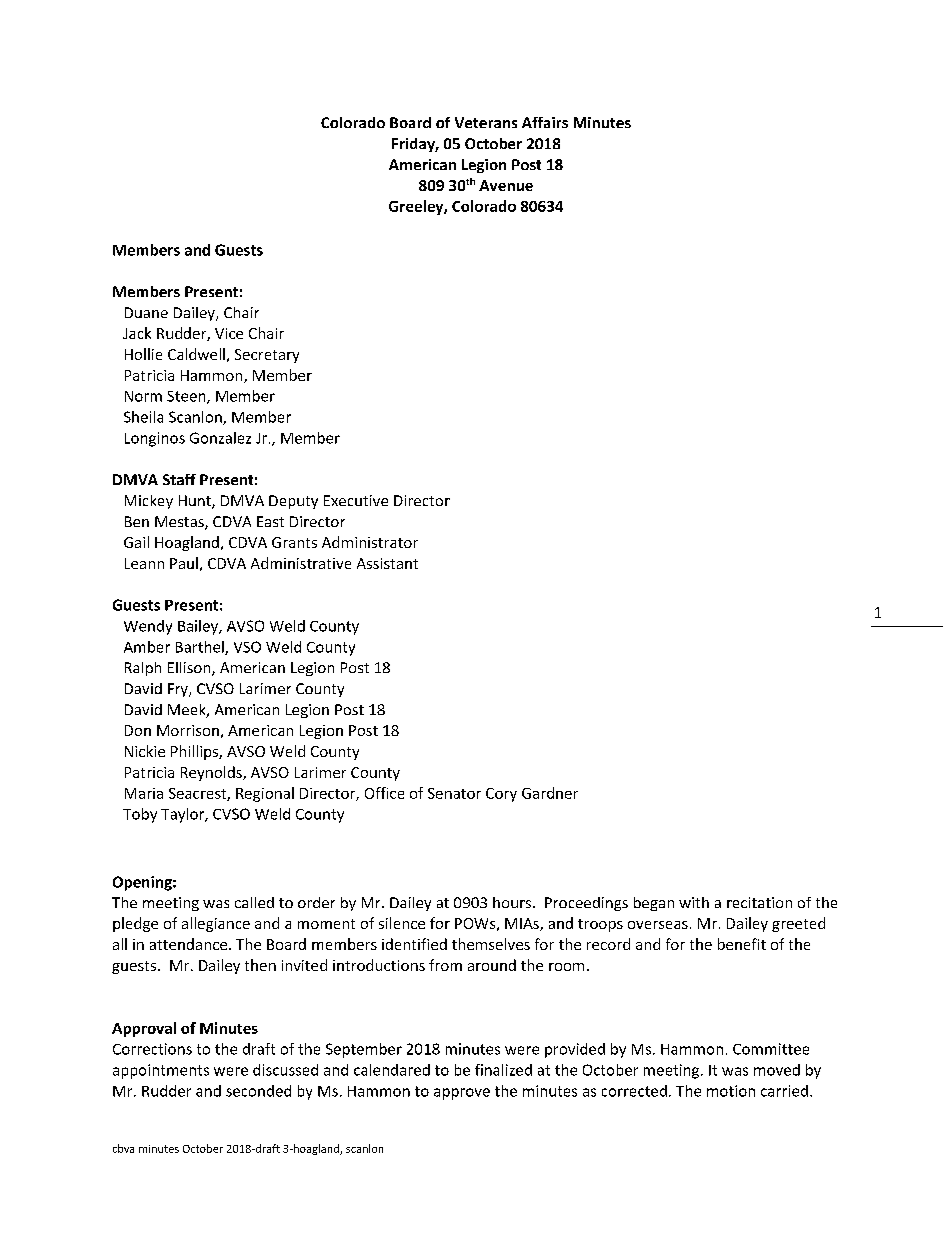  Describe the element at coordinates (267, 356) in the document. I see `Secretary` at that location.
